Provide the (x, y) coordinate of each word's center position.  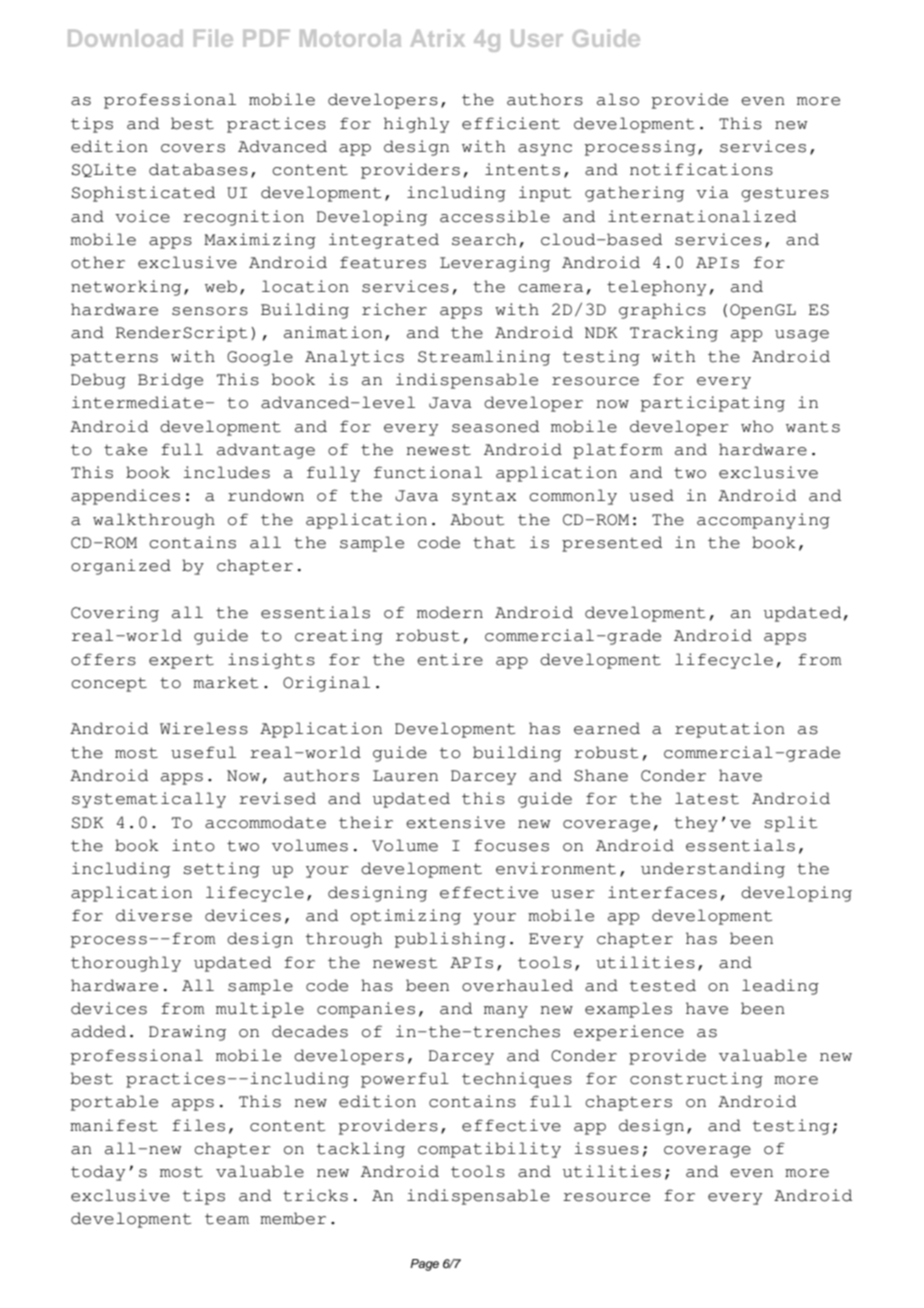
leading (780, 987)
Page (424, 1265)
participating (713, 404)
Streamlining (484, 358)
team (227, 1219)
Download (125, 38)
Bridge (170, 381)
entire (450, 659)
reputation (730, 730)
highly (416, 125)
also (618, 99)
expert (181, 661)
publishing (450, 940)
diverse (154, 915)
